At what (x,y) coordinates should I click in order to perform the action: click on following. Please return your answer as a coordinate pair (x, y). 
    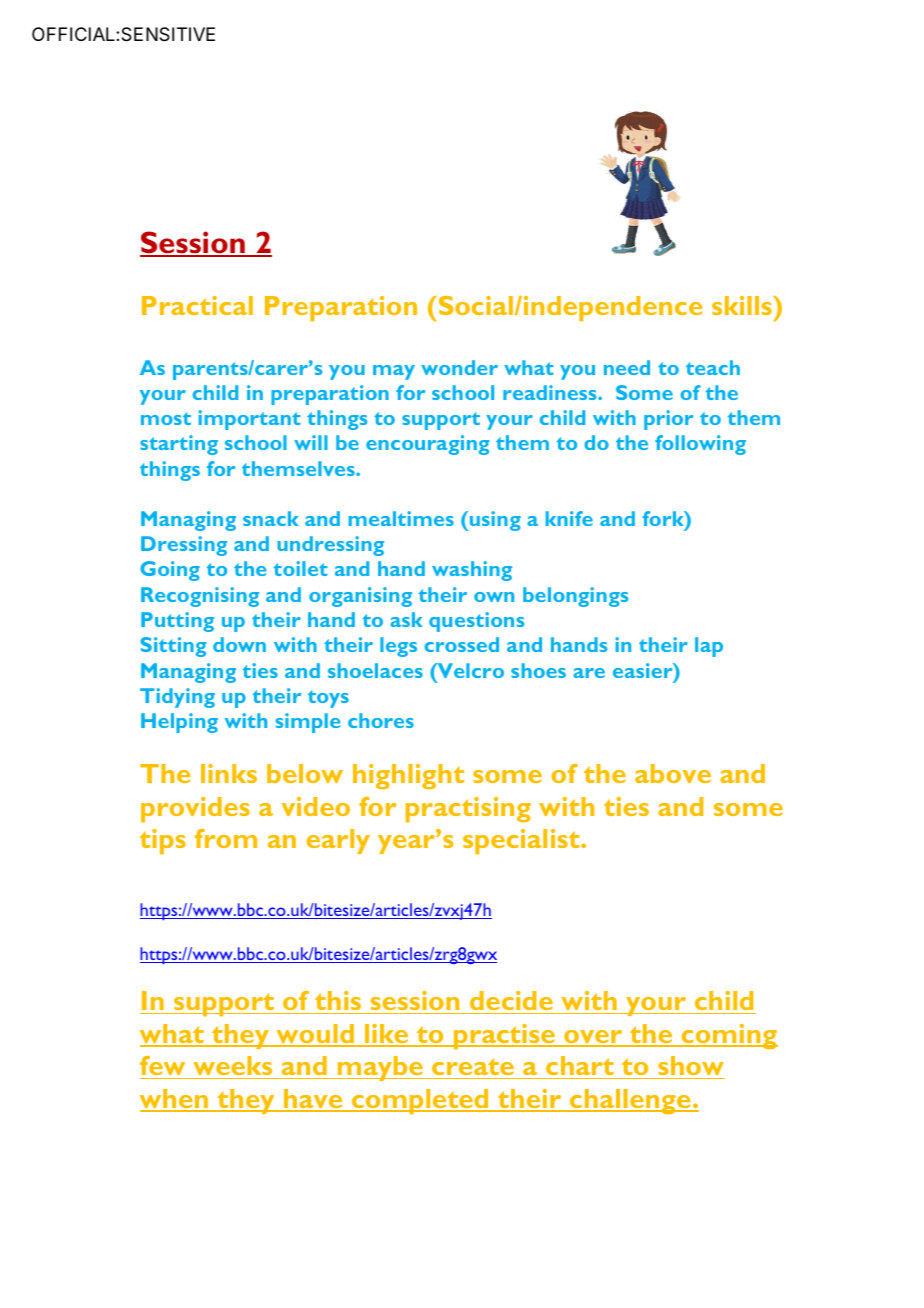
    Looking at the image, I should click on (700, 445).
